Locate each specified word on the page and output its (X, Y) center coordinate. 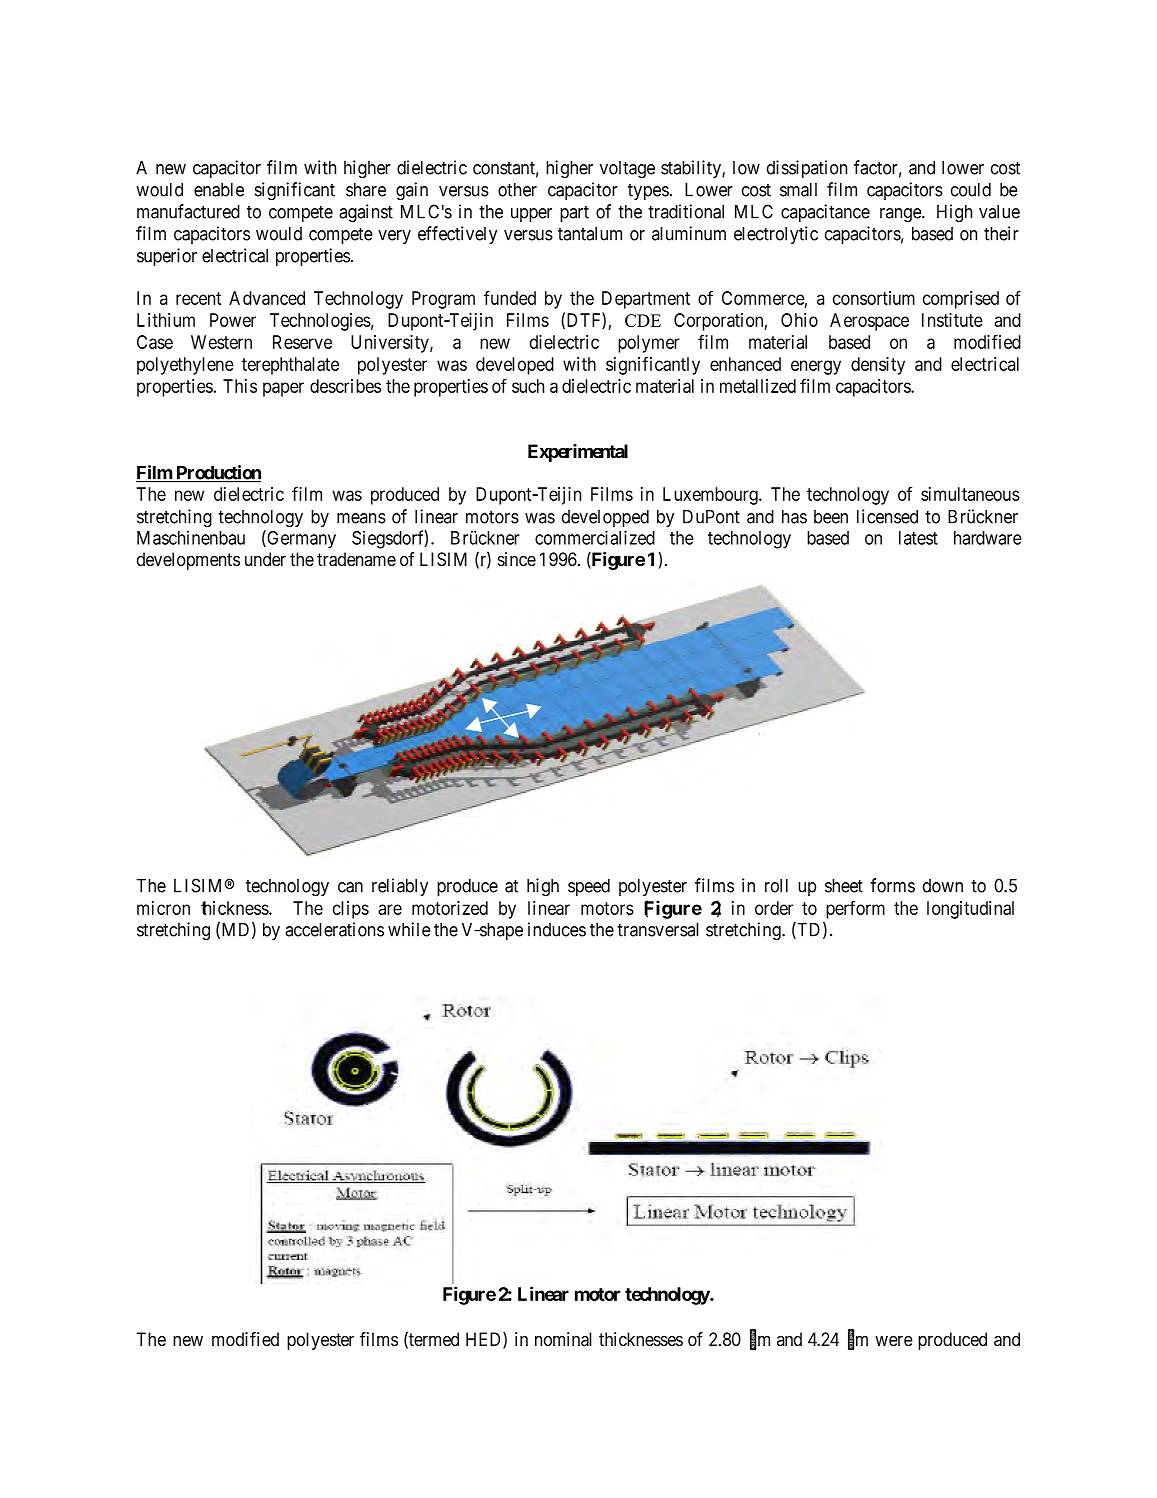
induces (557, 929)
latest (918, 538)
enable (219, 190)
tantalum (590, 234)
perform (855, 909)
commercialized (595, 537)
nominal (563, 1339)
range (901, 215)
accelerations (334, 929)
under (265, 559)
